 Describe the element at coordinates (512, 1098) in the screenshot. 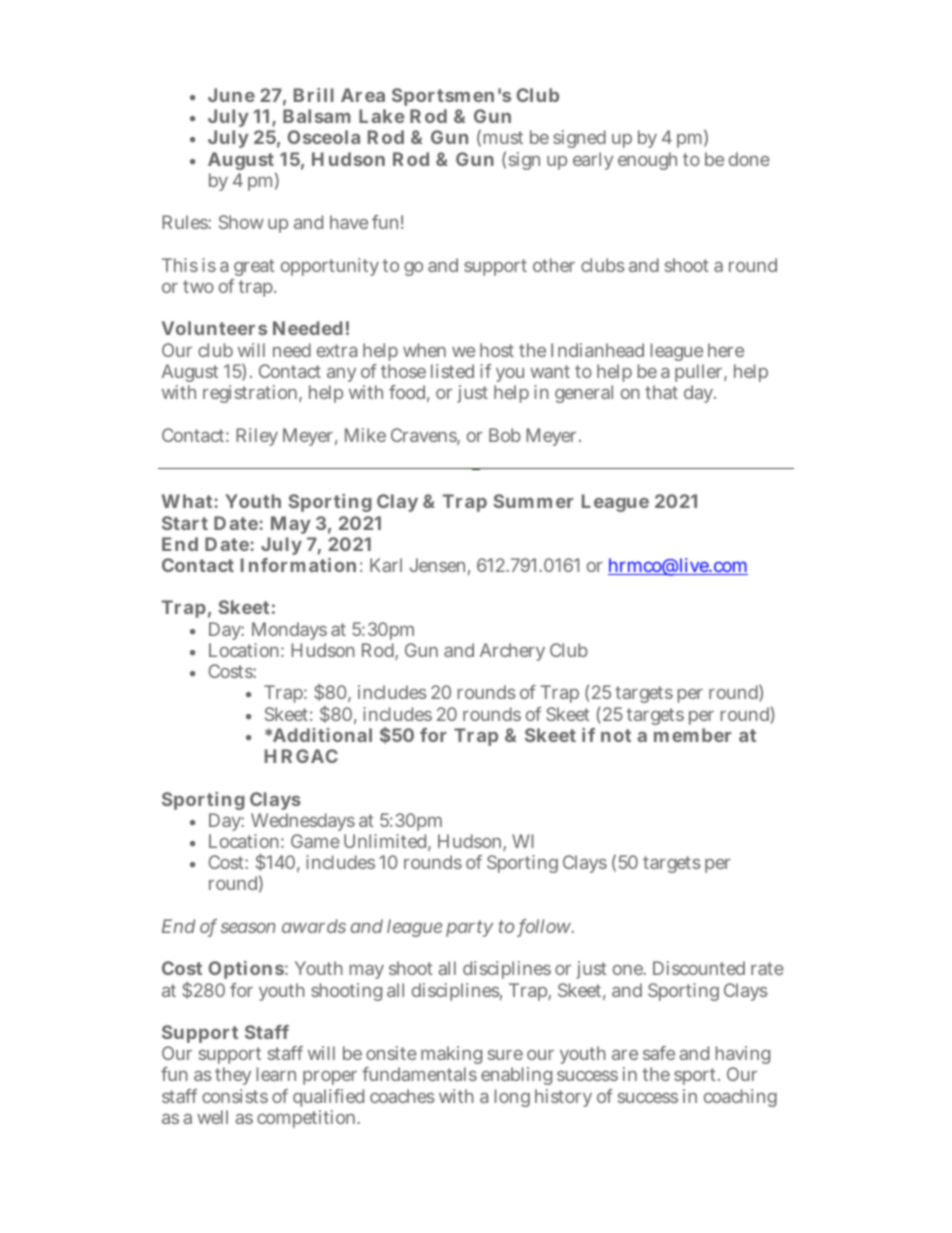

I see `long` at that location.
